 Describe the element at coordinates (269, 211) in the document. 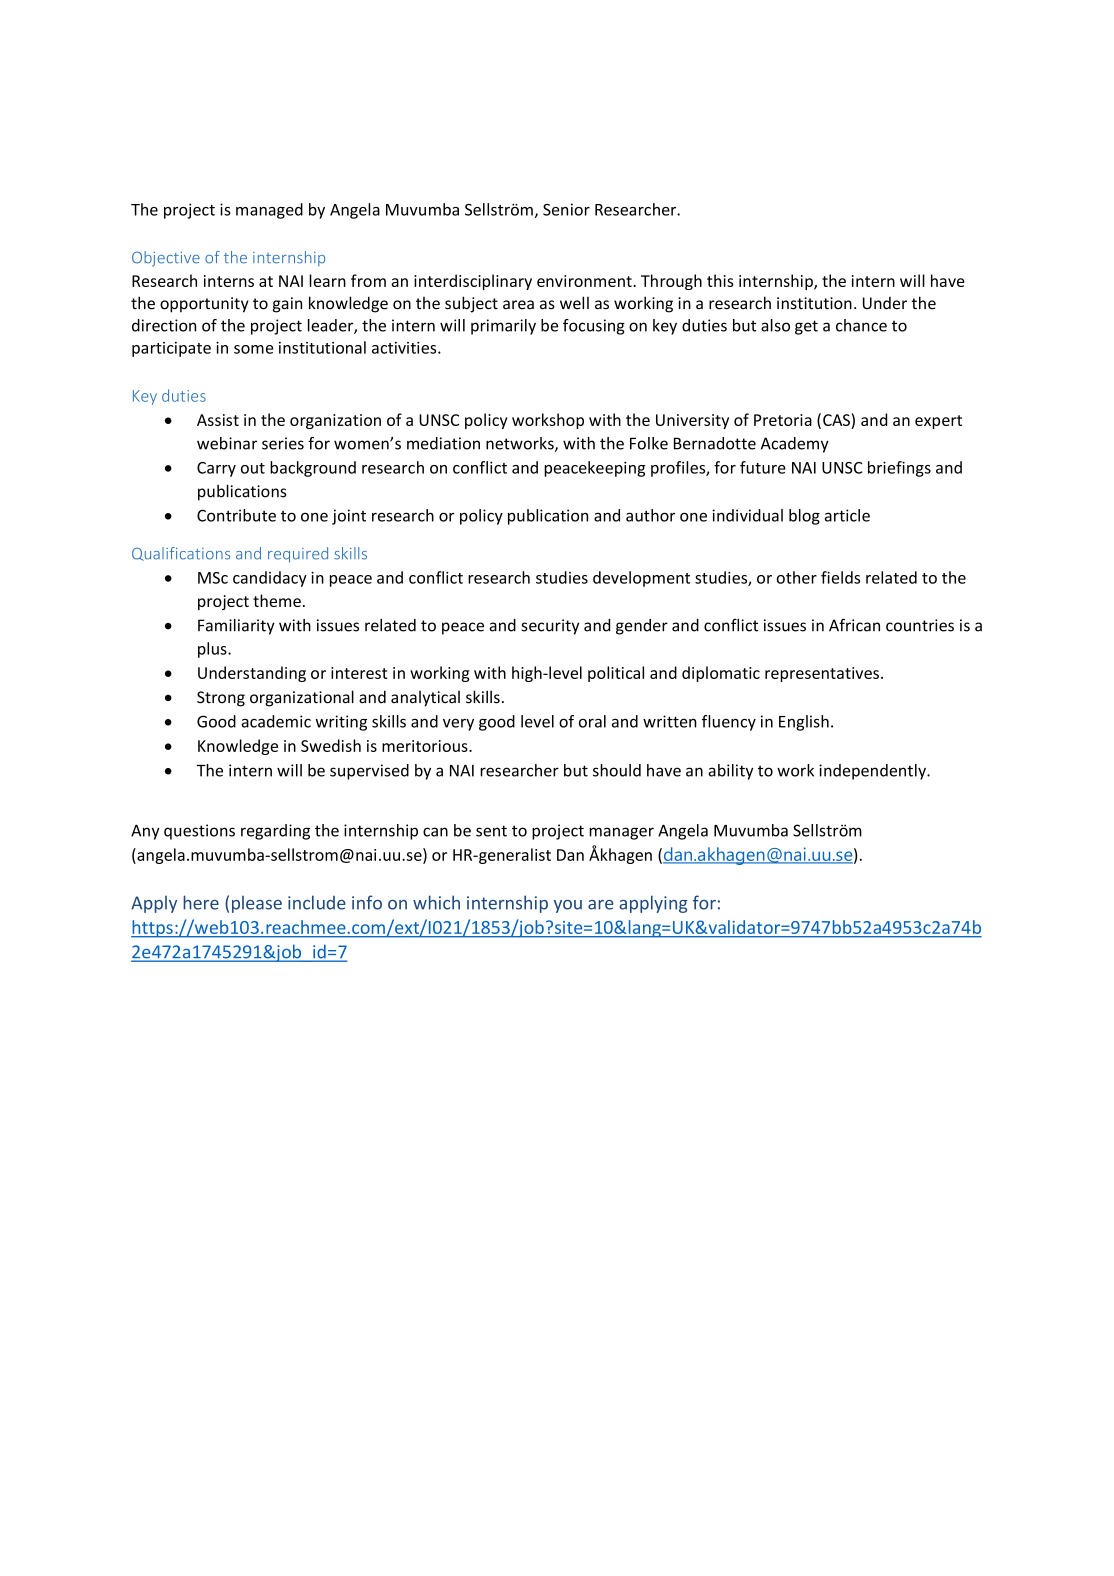

I see `managed` at that location.
